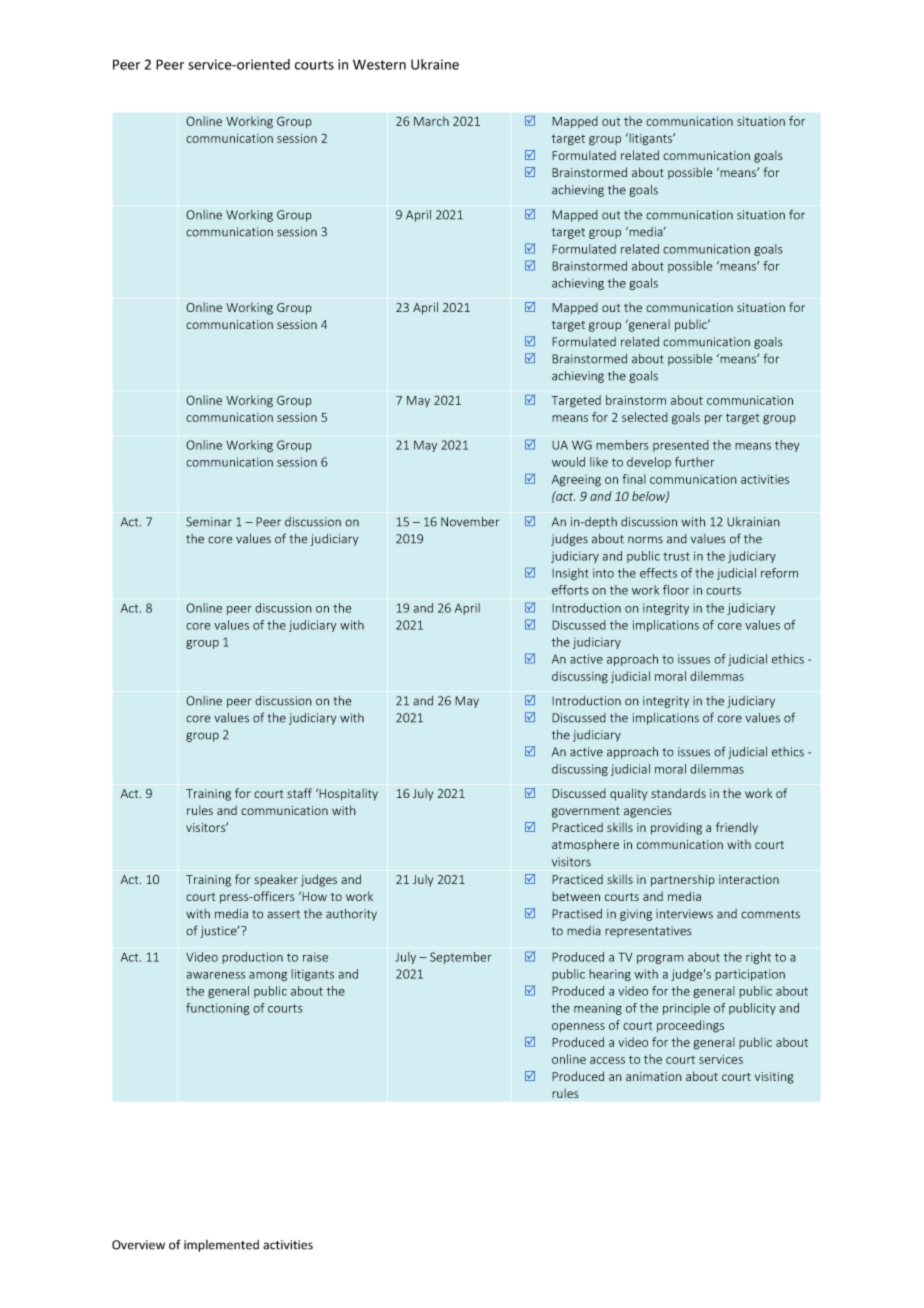 Image resolution: width=924 pixels, height=1308 pixels. What do you see at coordinates (221, 1246) in the image?
I see `implemented` at bounding box center [221, 1246].
